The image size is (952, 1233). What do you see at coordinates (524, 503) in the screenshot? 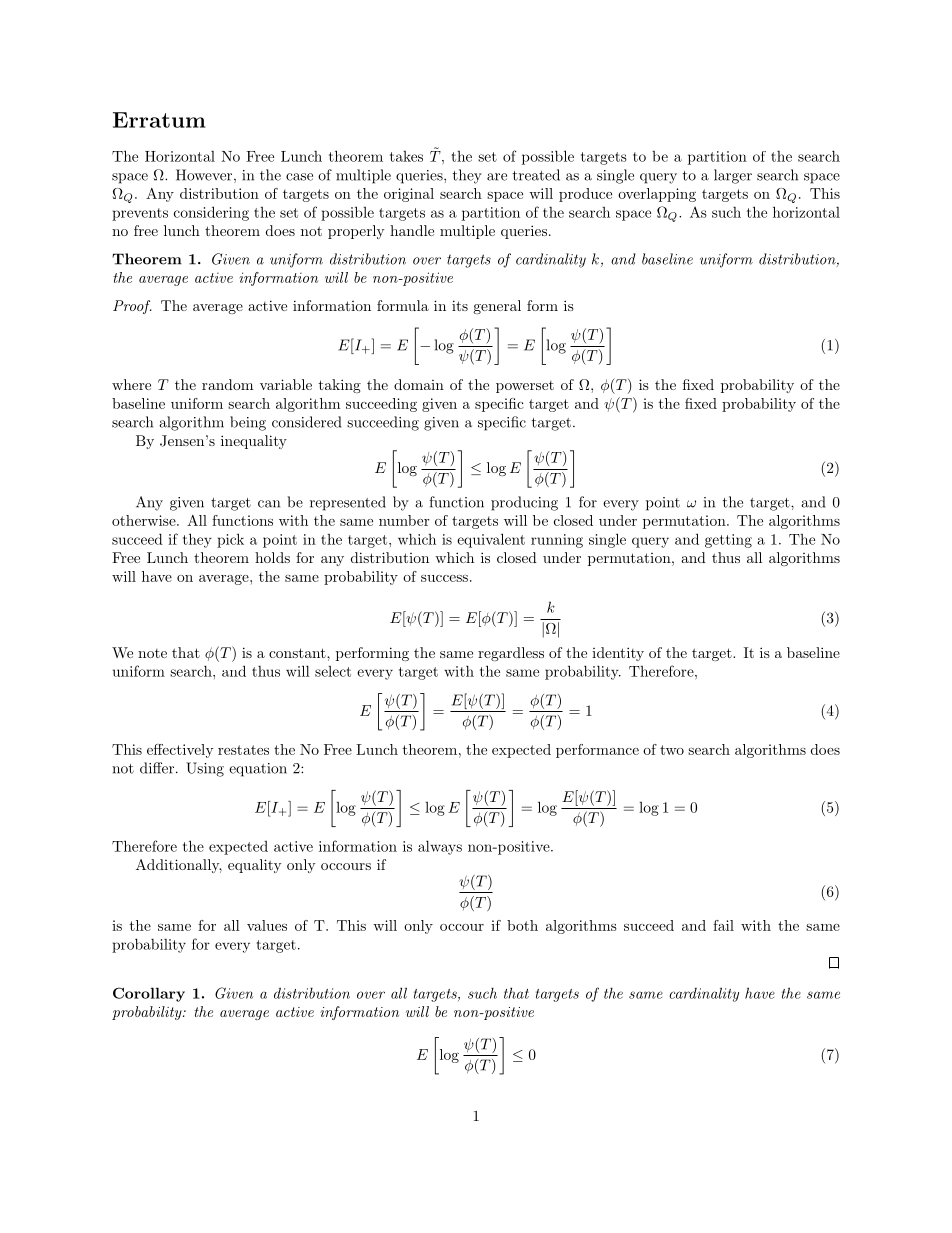
I see `producing` at bounding box center [524, 503].
